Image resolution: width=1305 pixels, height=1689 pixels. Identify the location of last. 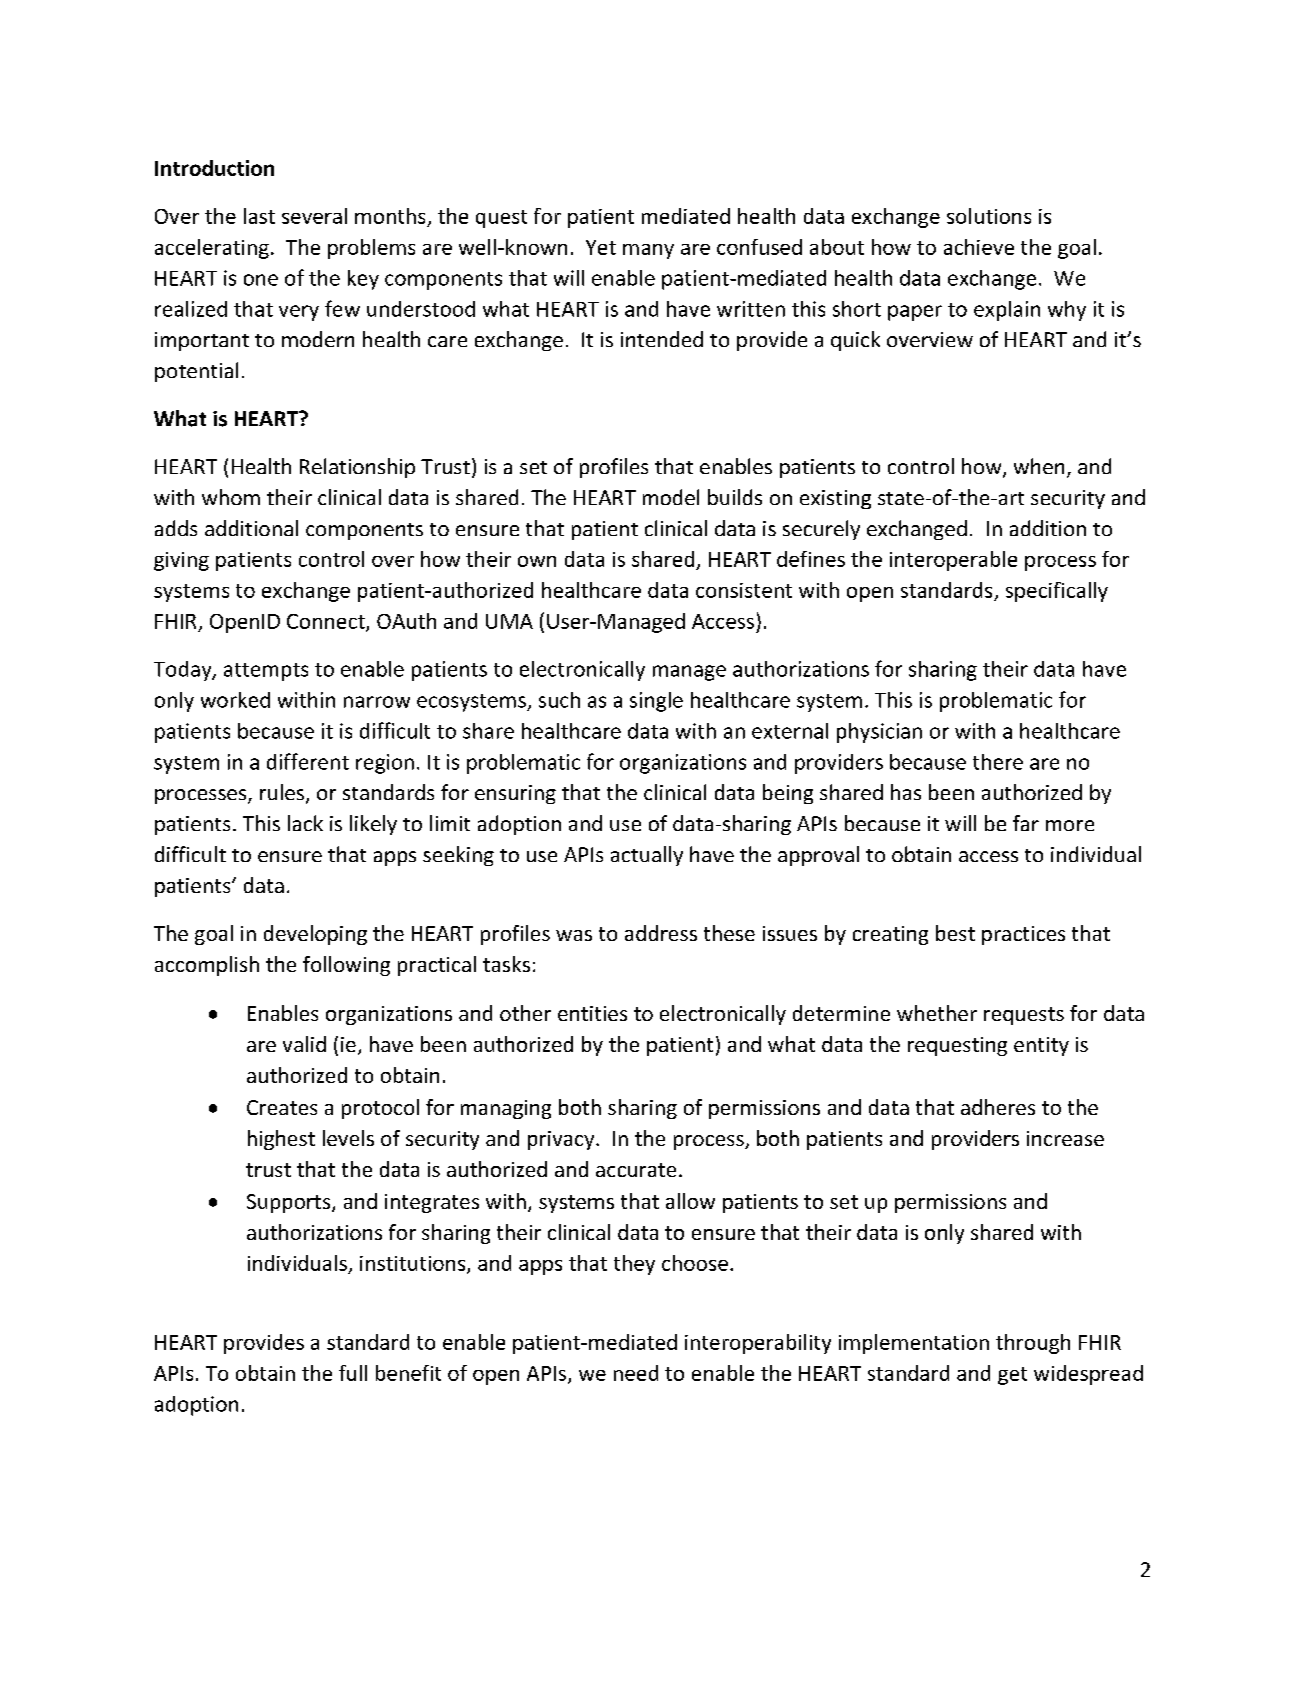
(259, 216).
